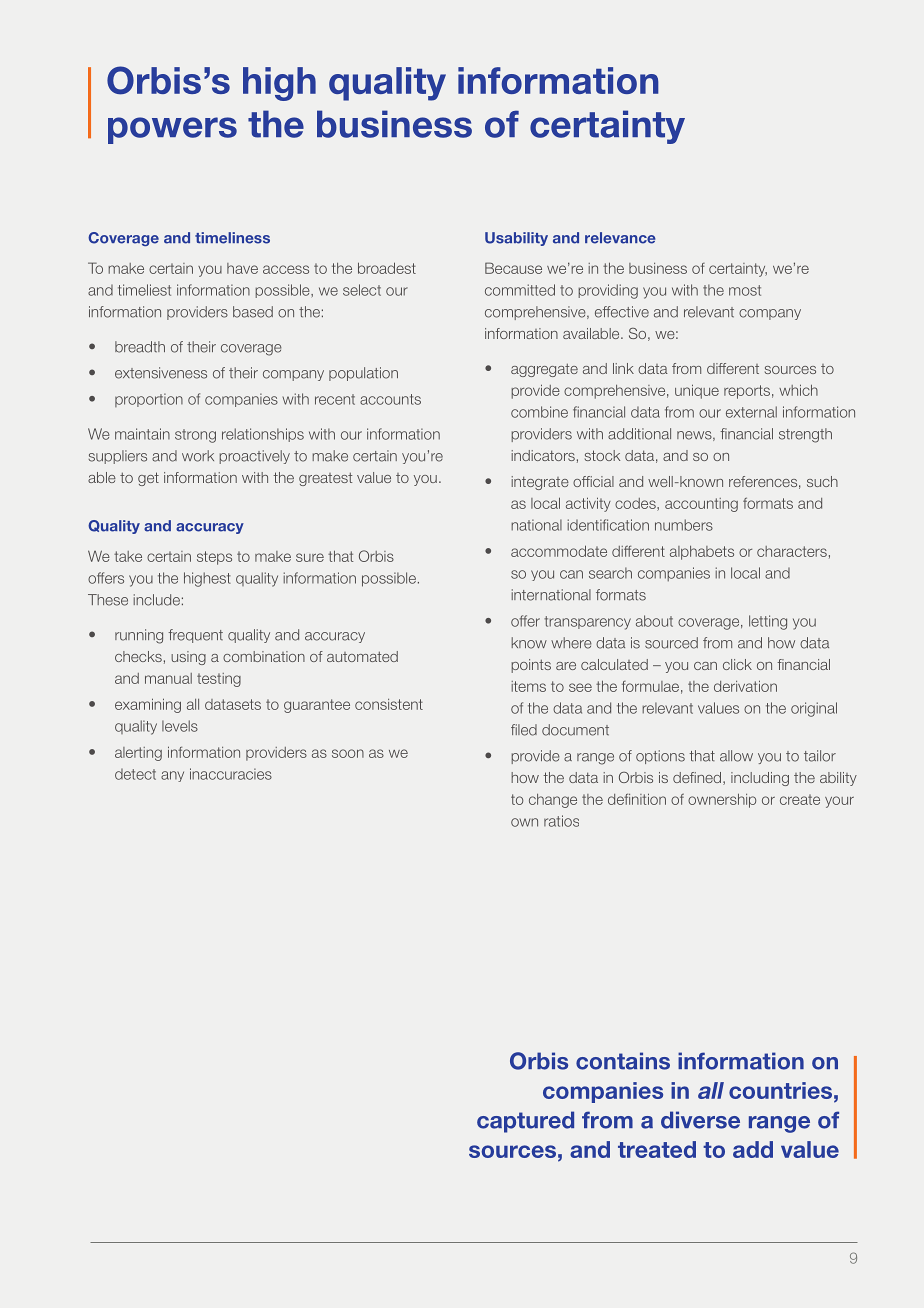 This page has height=1308, width=924. Describe the element at coordinates (553, 801) in the page. I see `change` at that location.
